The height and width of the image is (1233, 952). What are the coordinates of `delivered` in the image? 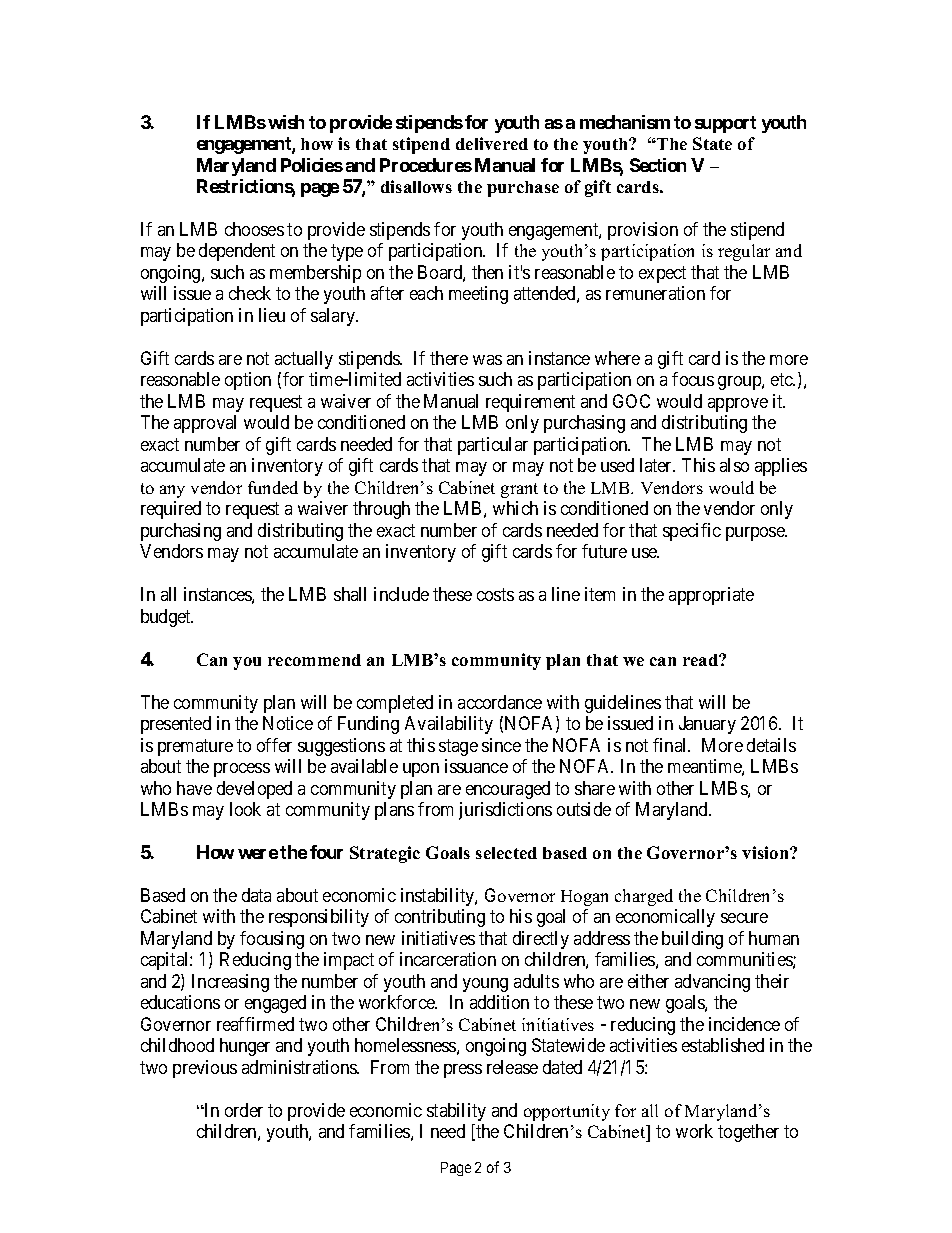 It's located at (492, 143).
